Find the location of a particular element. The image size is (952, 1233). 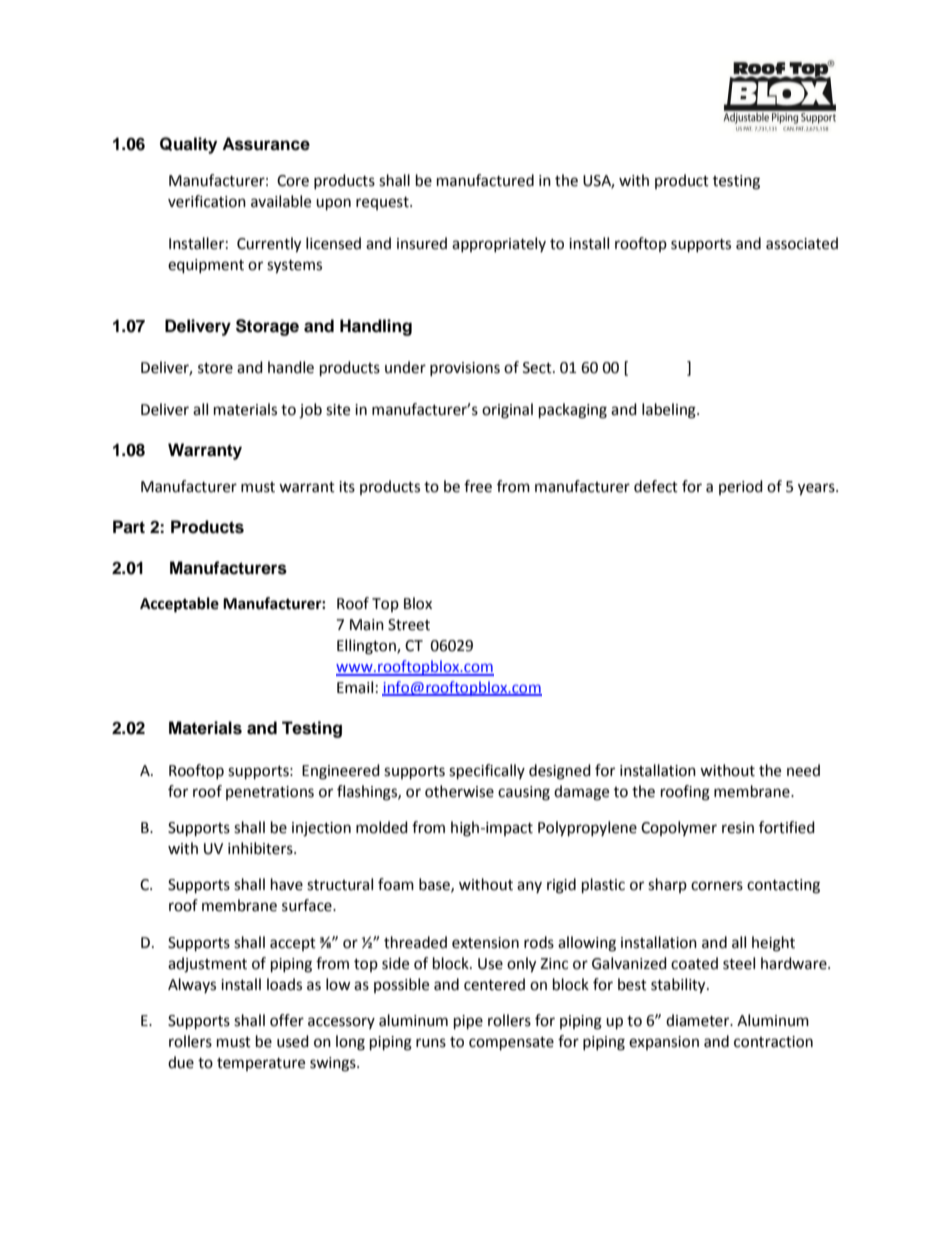

penetrations is located at coordinates (270, 793).
